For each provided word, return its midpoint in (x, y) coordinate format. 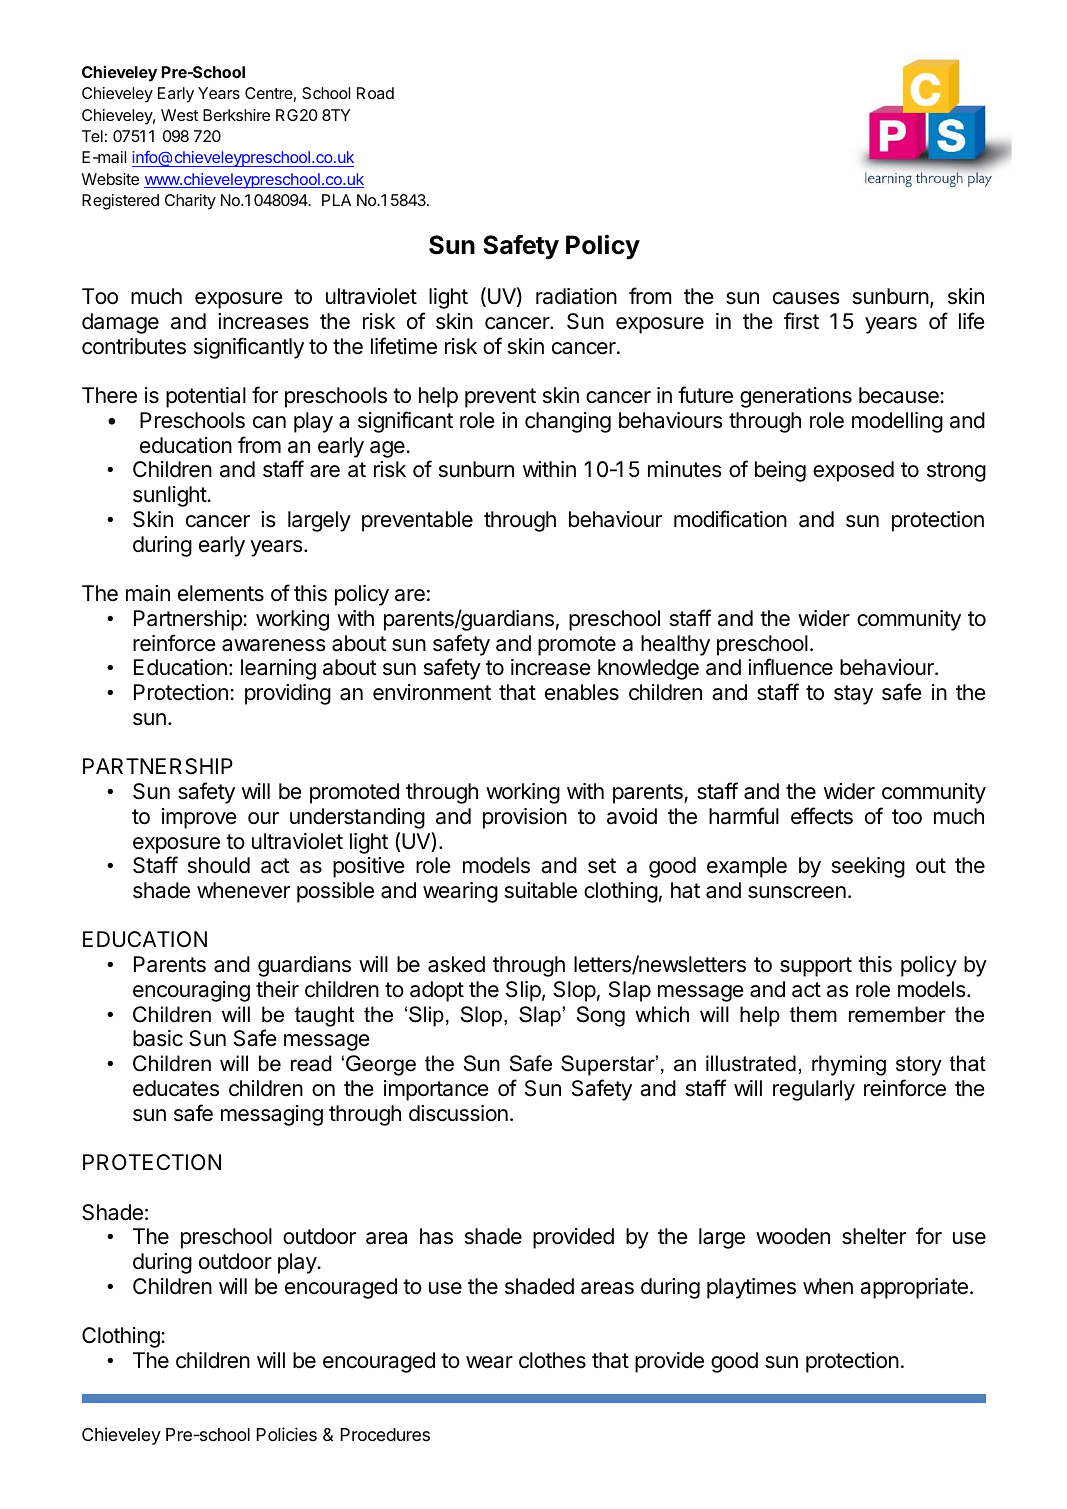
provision (525, 818)
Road (375, 93)
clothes (552, 1360)
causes (806, 298)
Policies (287, 1434)
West (179, 115)
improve (199, 818)
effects (822, 816)
